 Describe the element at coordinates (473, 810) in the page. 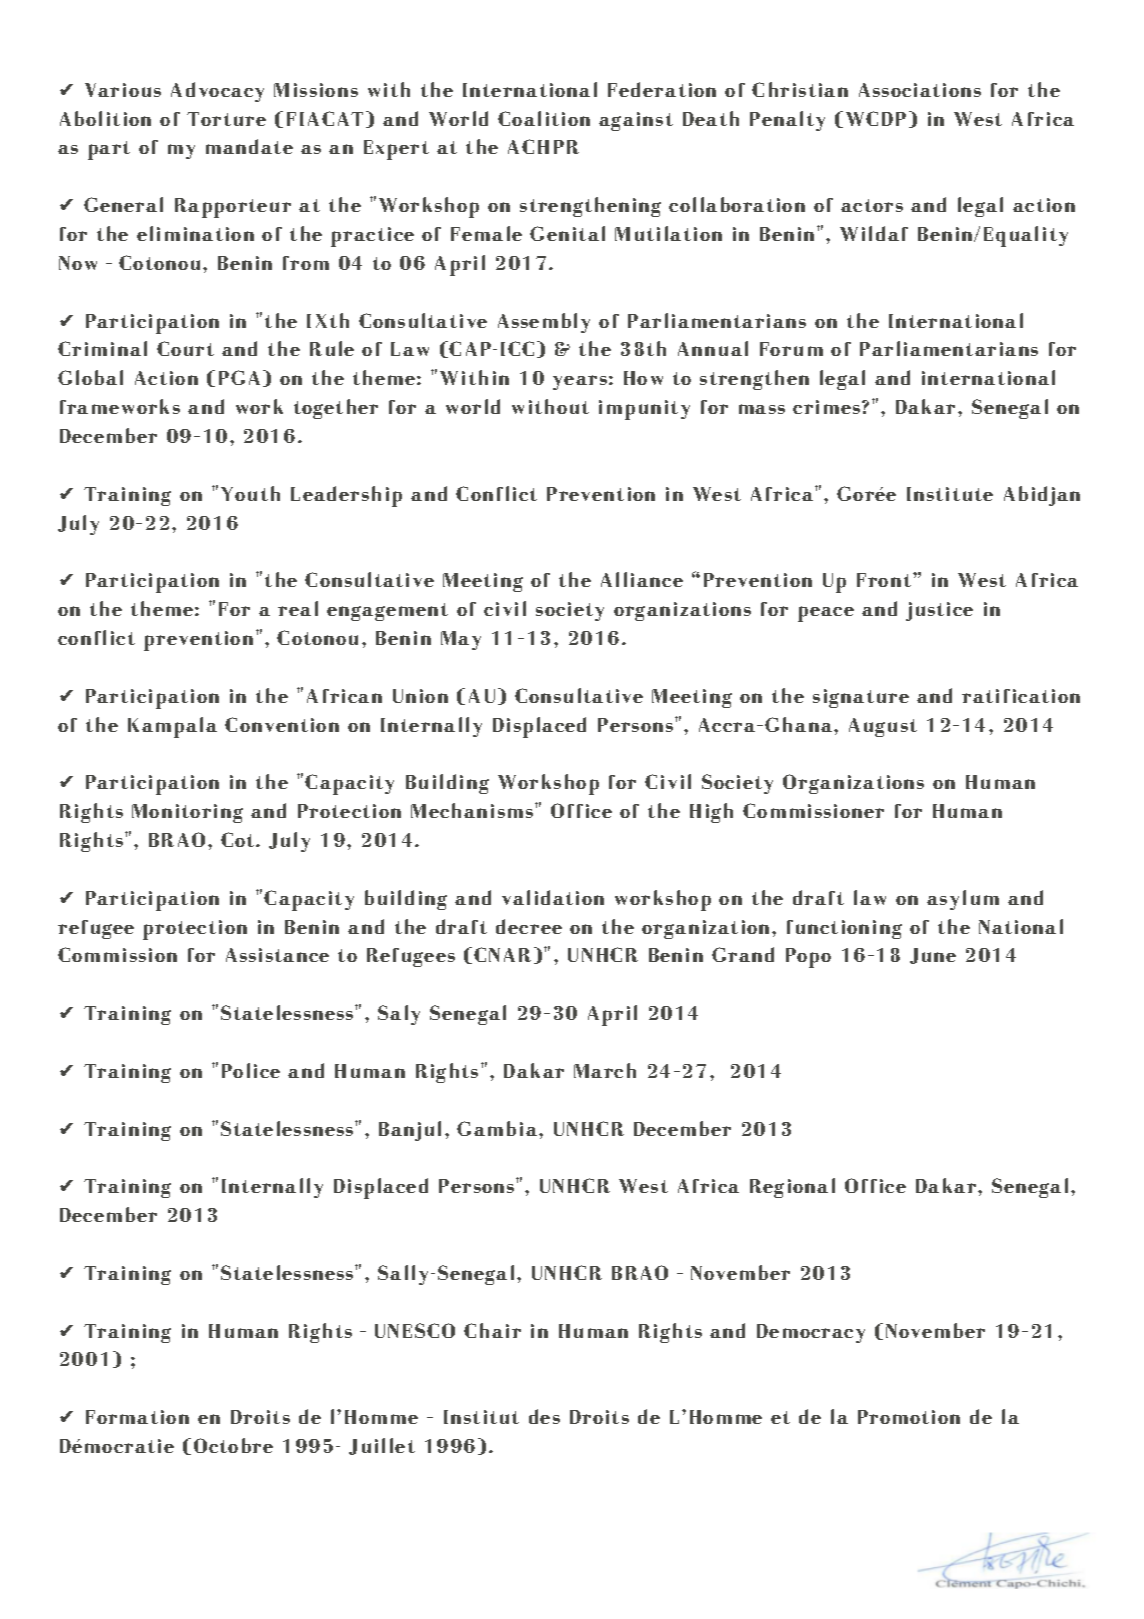

I see `Mechanisms` at that location.
